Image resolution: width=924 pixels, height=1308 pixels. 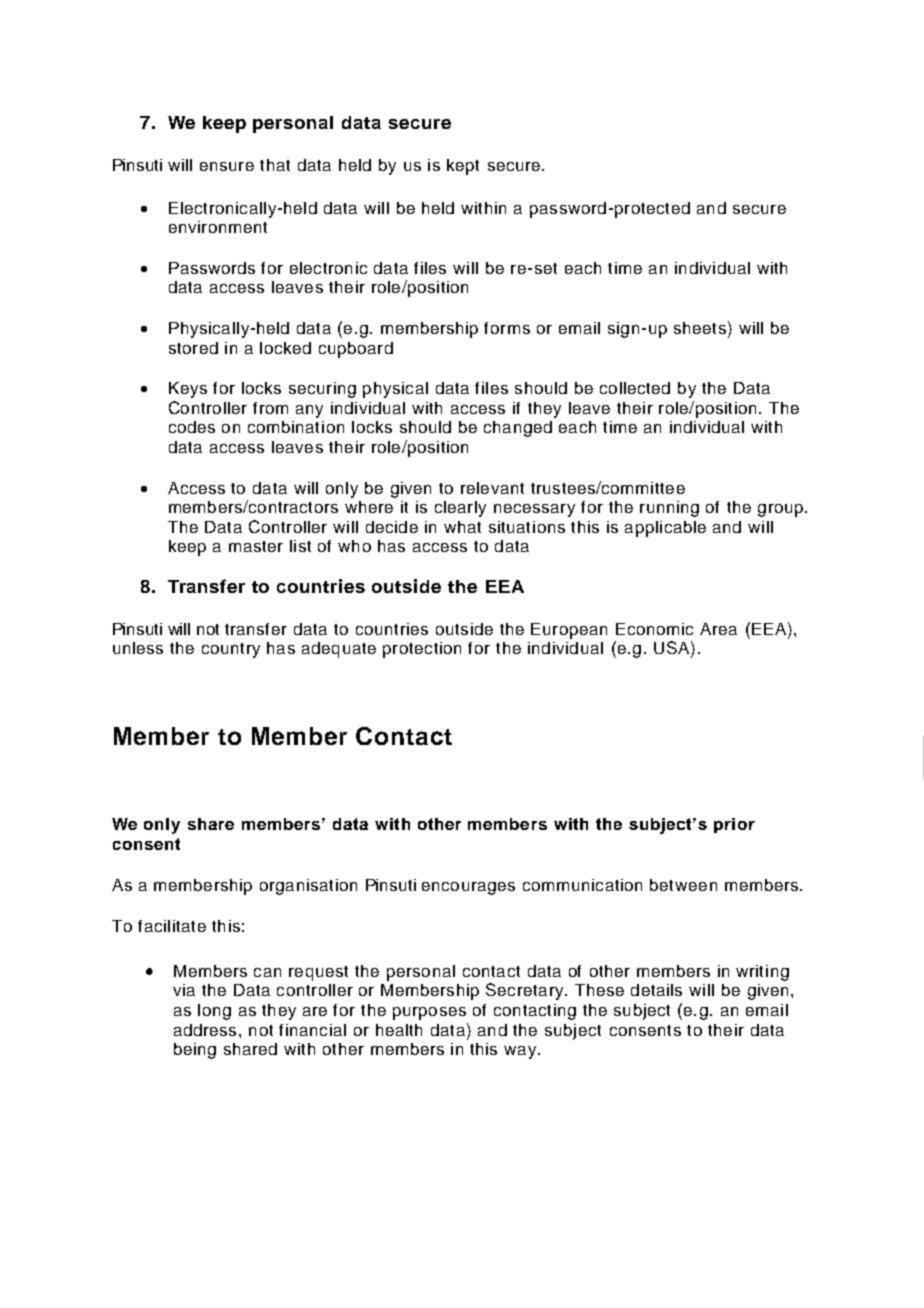 What do you see at coordinates (718, 629) in the image?
I see `Area` at bounding box center [718, 629].
